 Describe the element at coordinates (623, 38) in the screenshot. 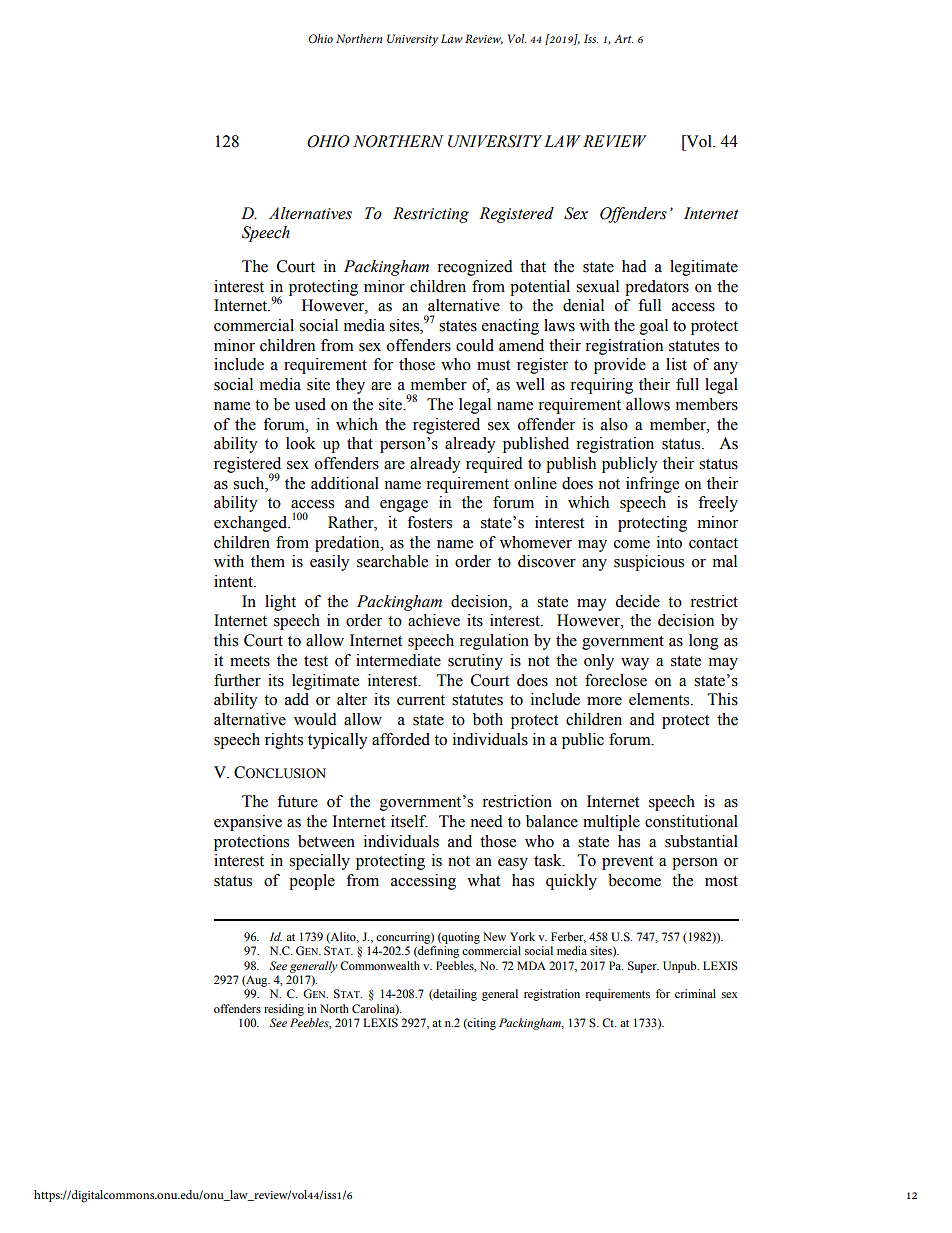

I see `Art` at that location.
